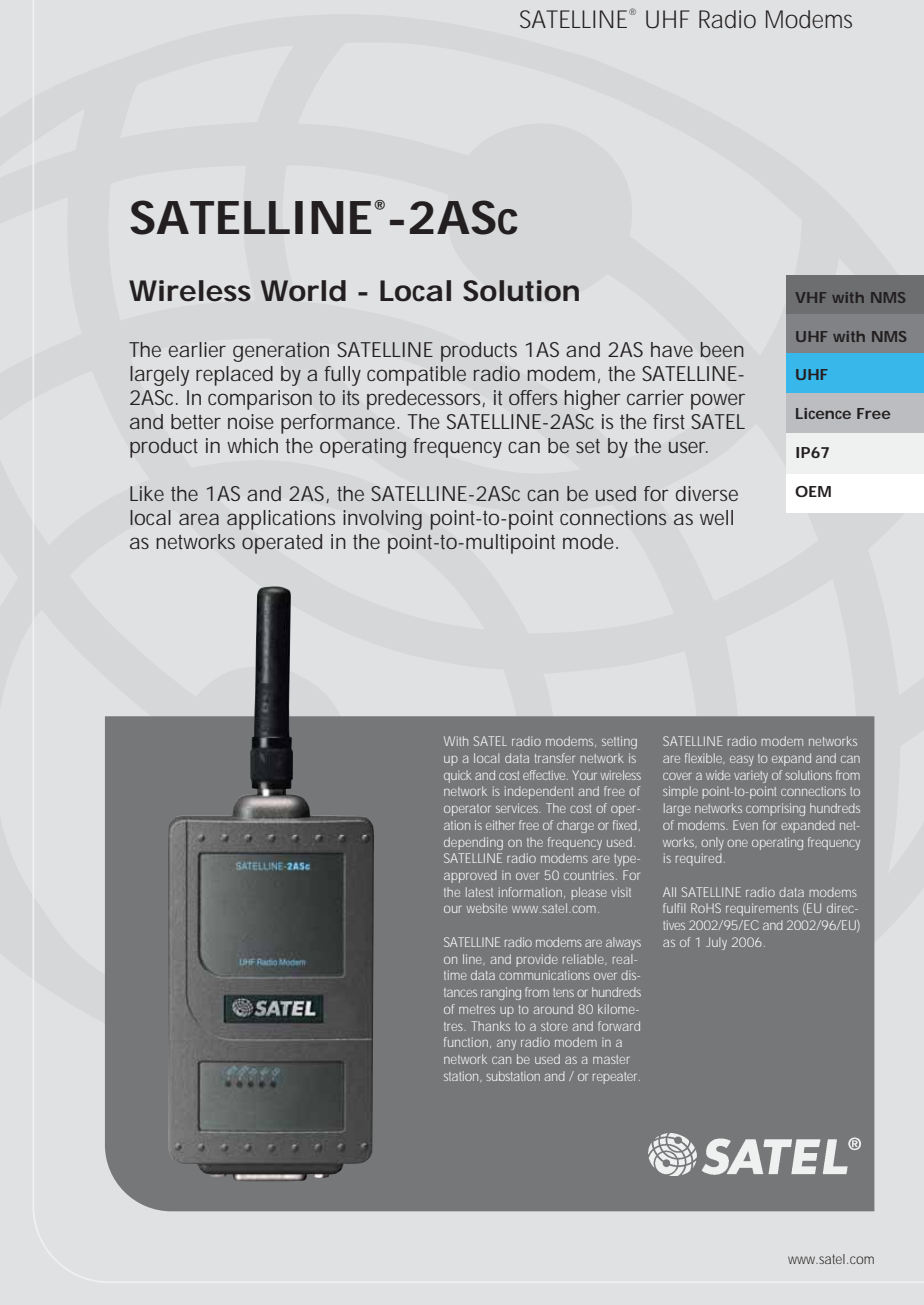 This screenshot has width=924, height=1305. What do you see at coordinates (506, 1045) in the screenshot?
I see `any` at bounding box center [506, 1045].
